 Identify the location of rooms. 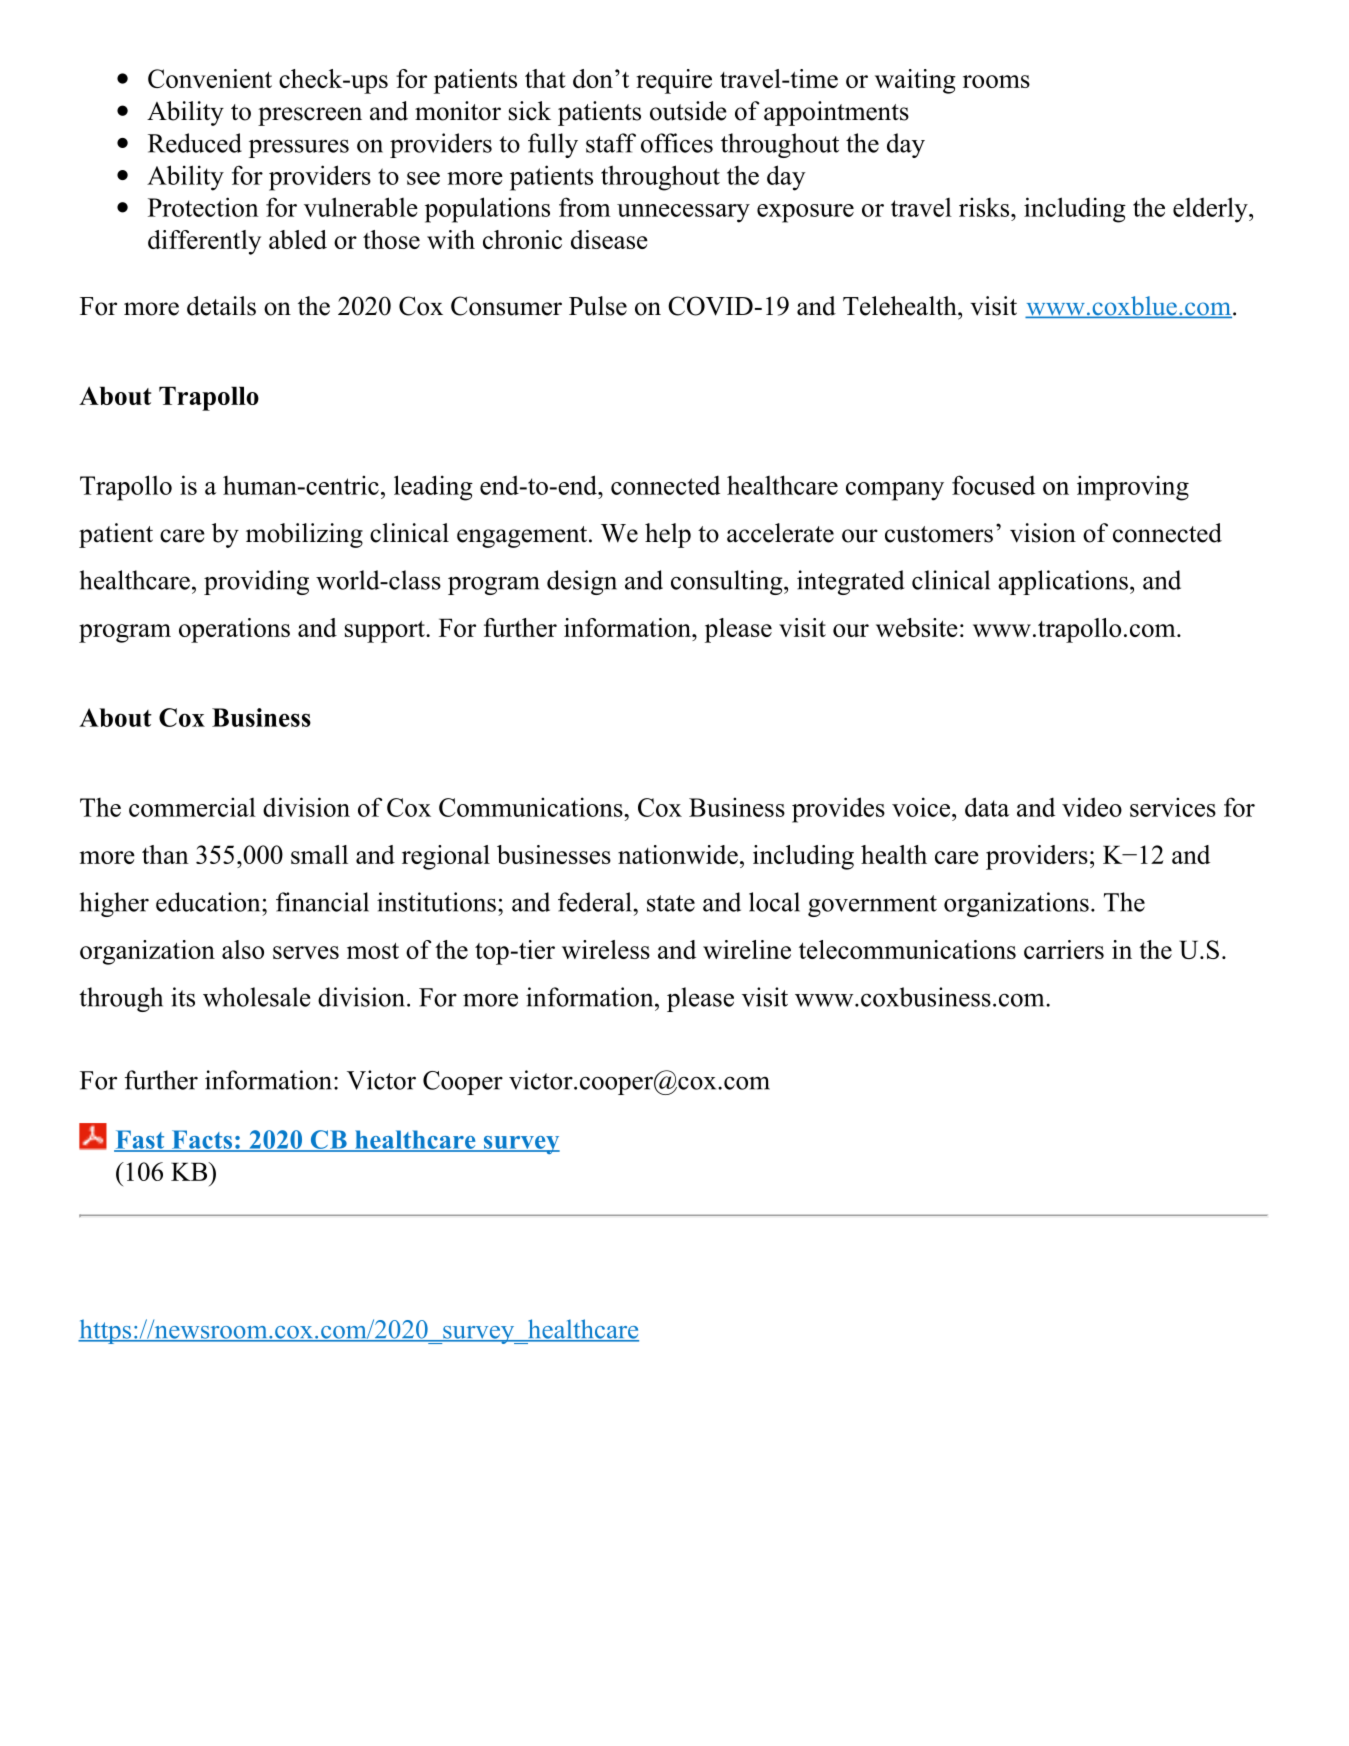
(996, 81).
